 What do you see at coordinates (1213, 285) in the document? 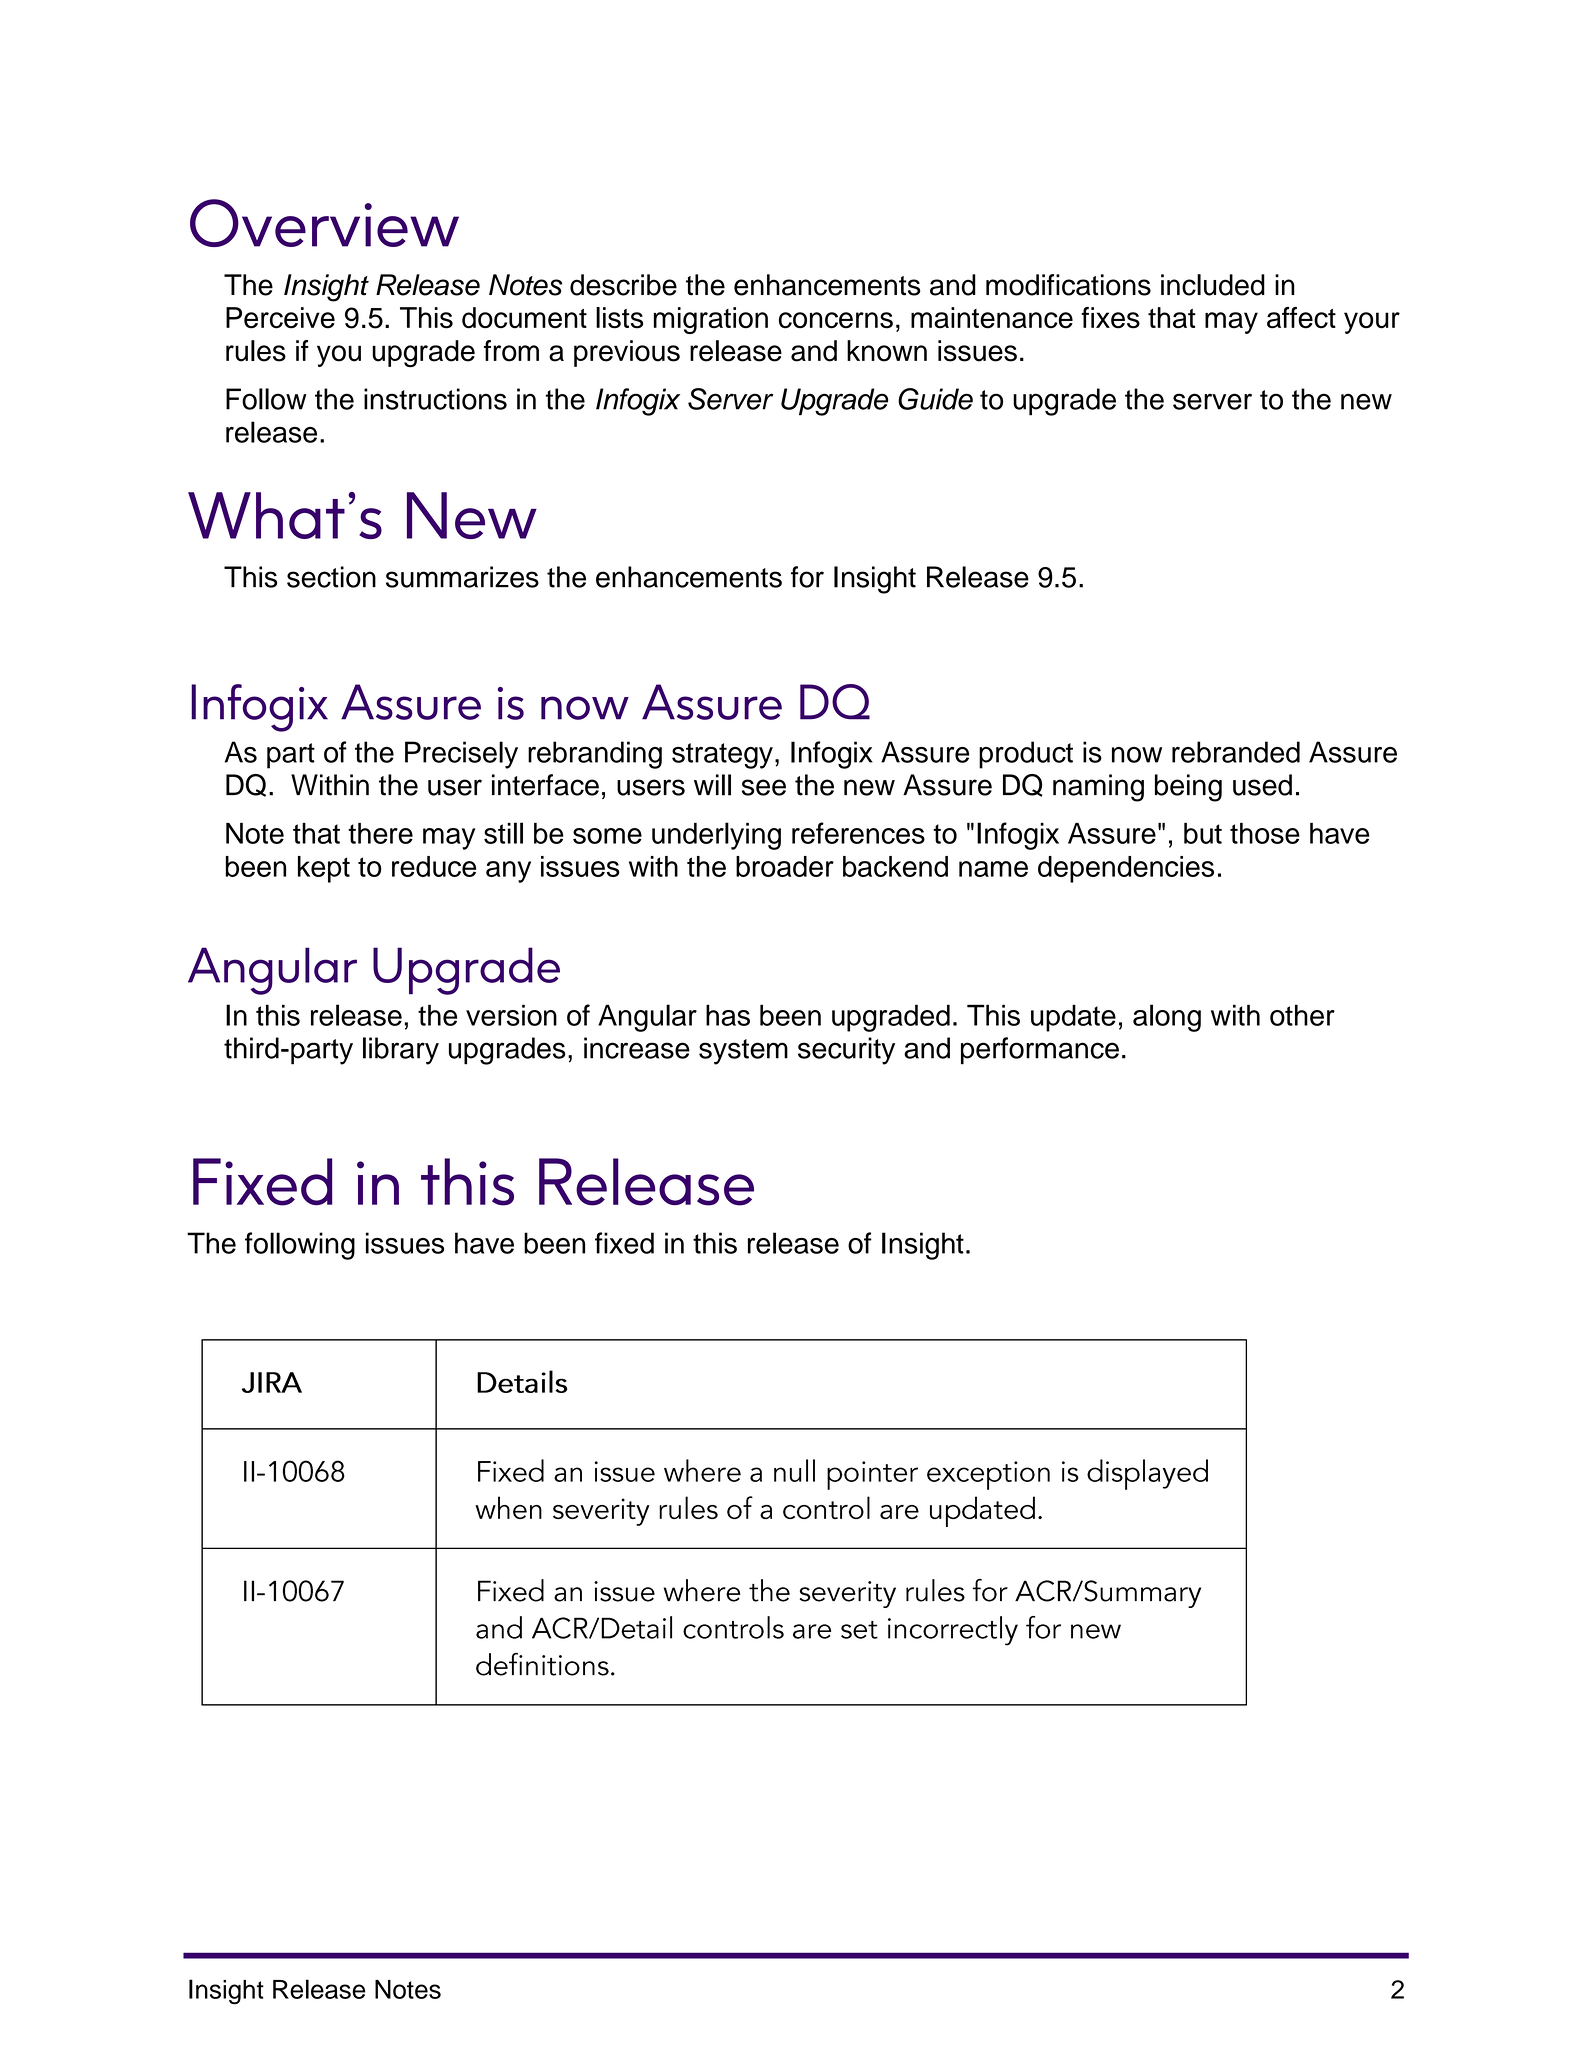
I see `included` at bounding box center [1213, 285].
